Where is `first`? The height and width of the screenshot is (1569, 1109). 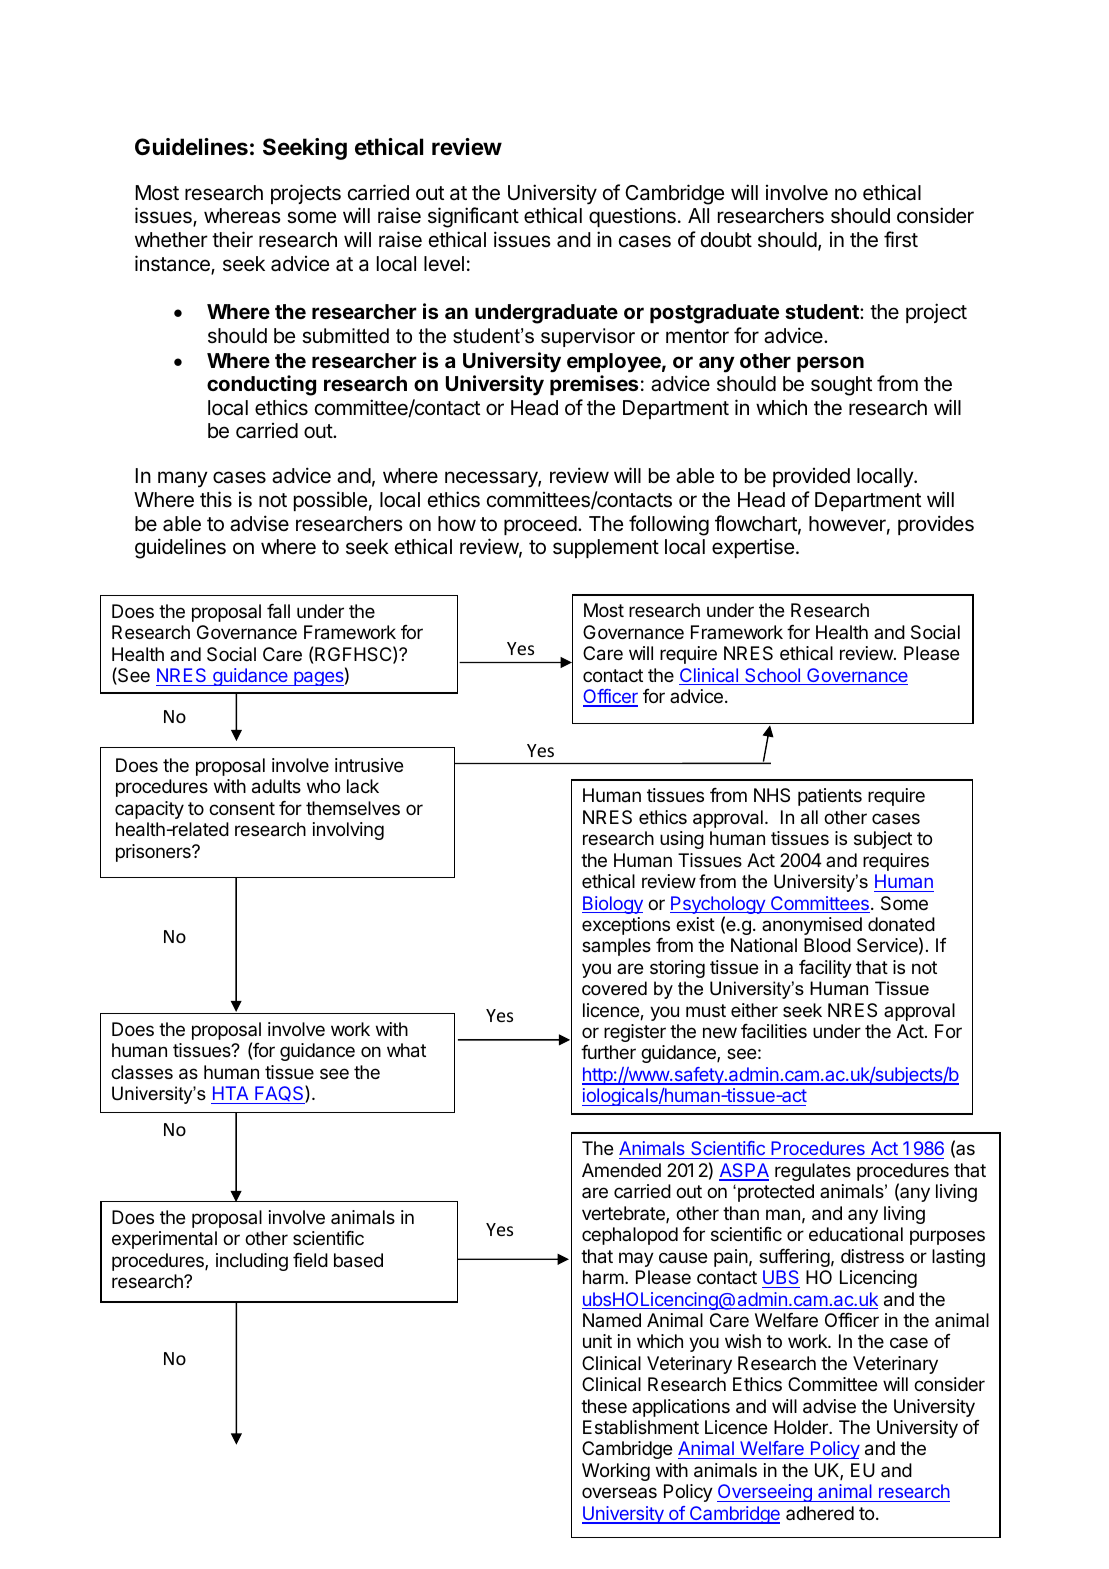 first is located at coordinates (901, 239).
